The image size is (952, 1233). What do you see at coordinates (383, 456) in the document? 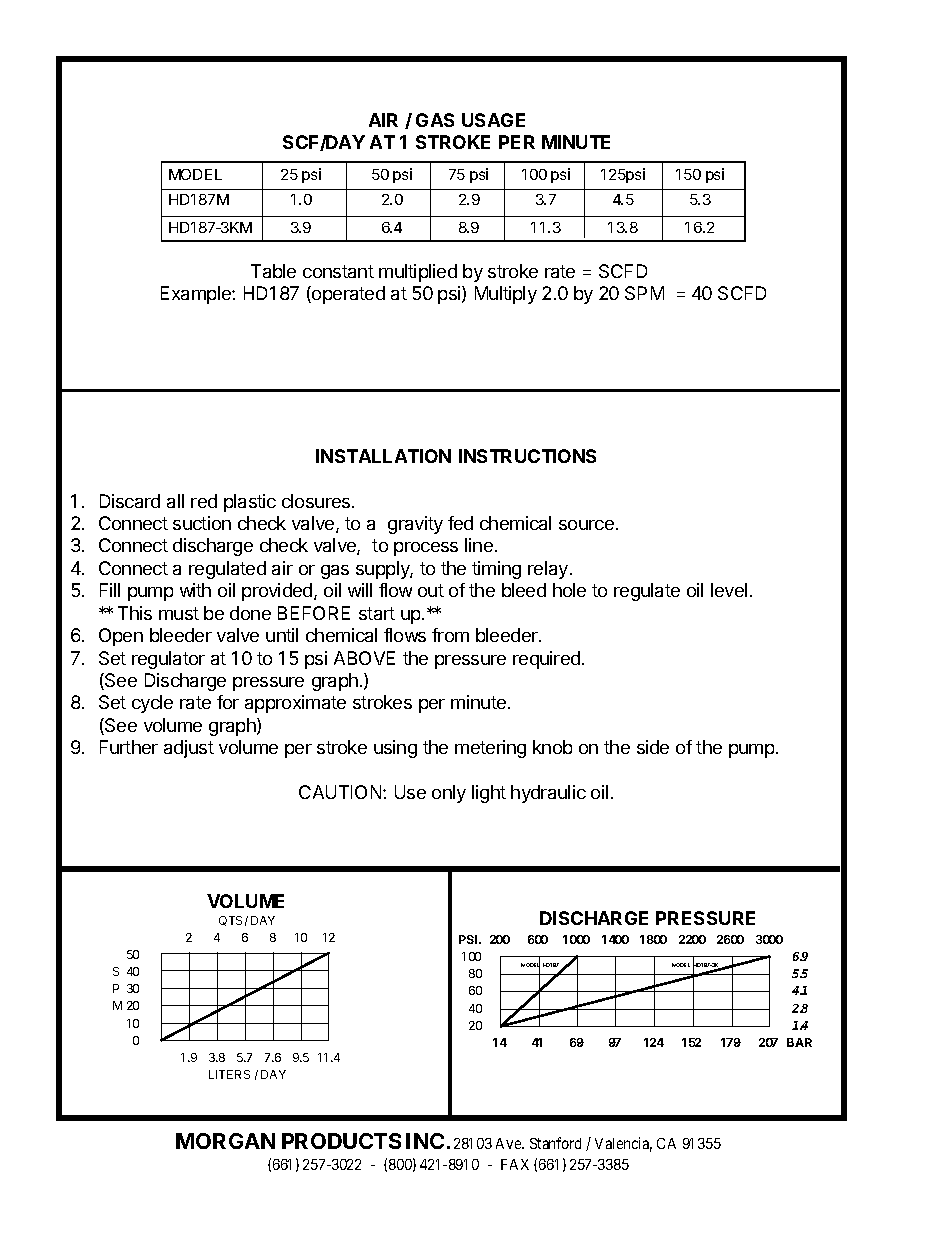
I see `INSTALLATION` at bounding box center [383, 456].
